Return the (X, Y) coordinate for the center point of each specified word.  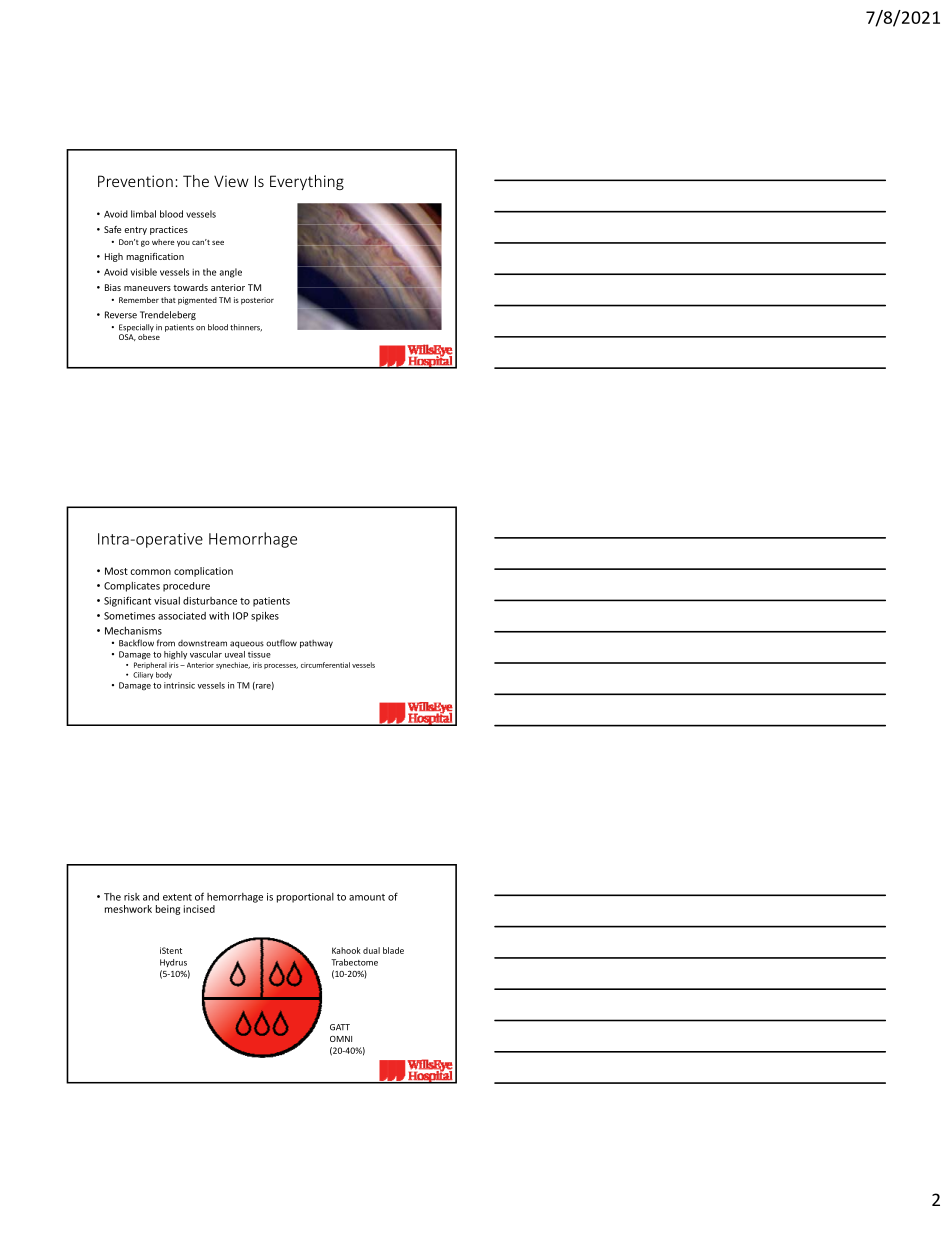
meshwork (128, 909)
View (231, 181)
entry (135, 231)
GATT (340, 1027)
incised (199, 909)
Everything (307, 182)
